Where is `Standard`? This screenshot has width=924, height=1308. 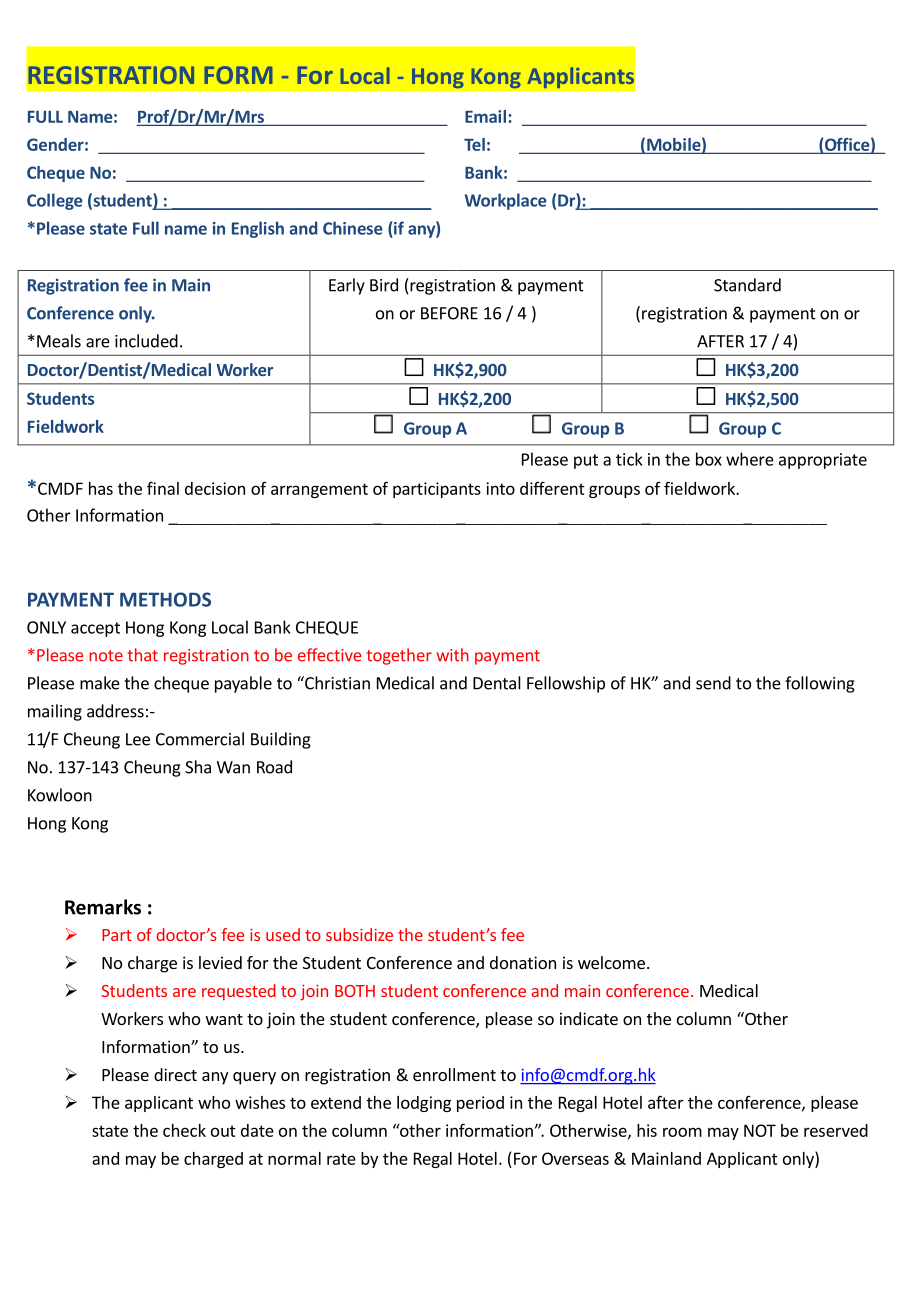 Standard is located at coordinates (747, 285).
